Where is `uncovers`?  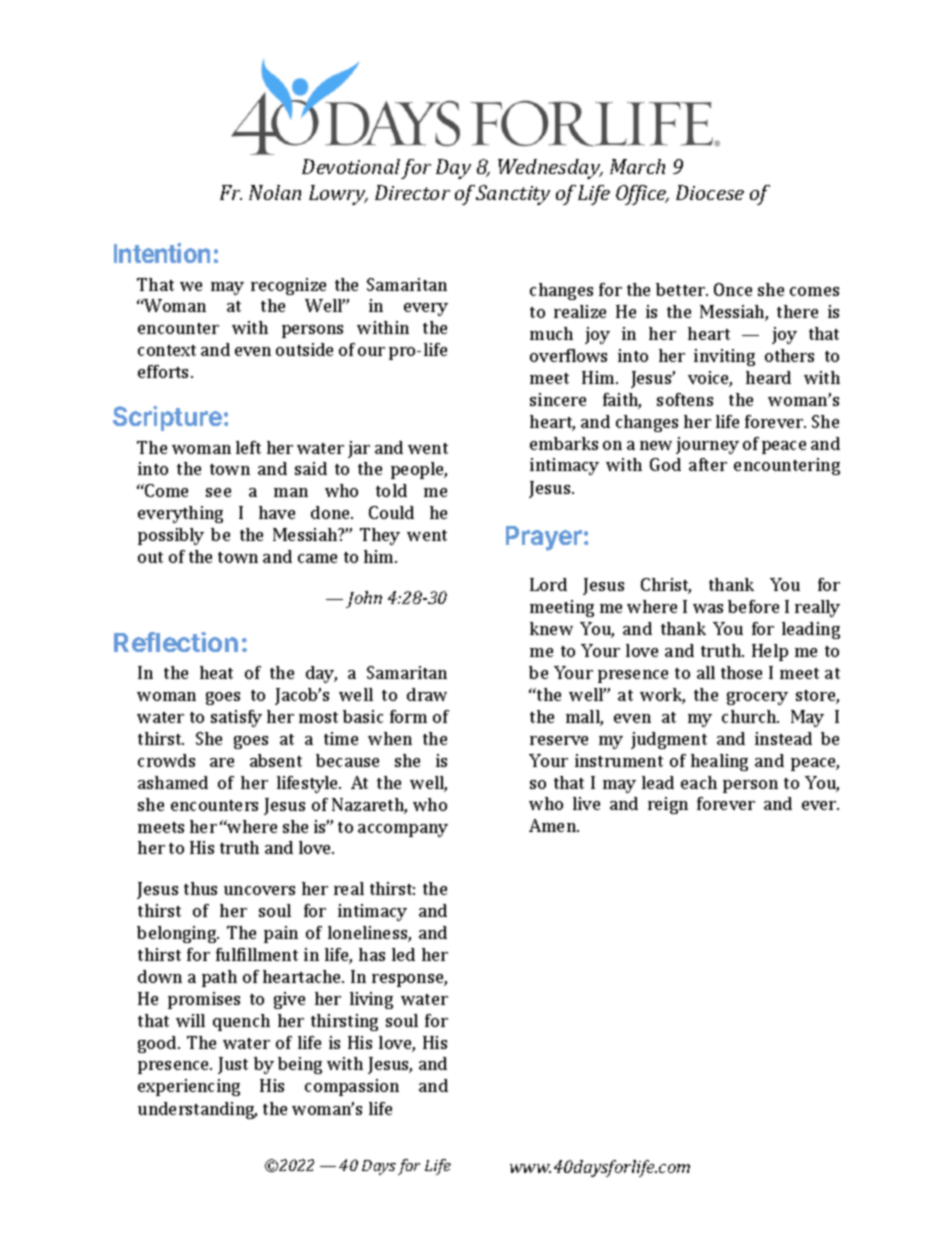
uncovers is located at coordinates (259, 890).
